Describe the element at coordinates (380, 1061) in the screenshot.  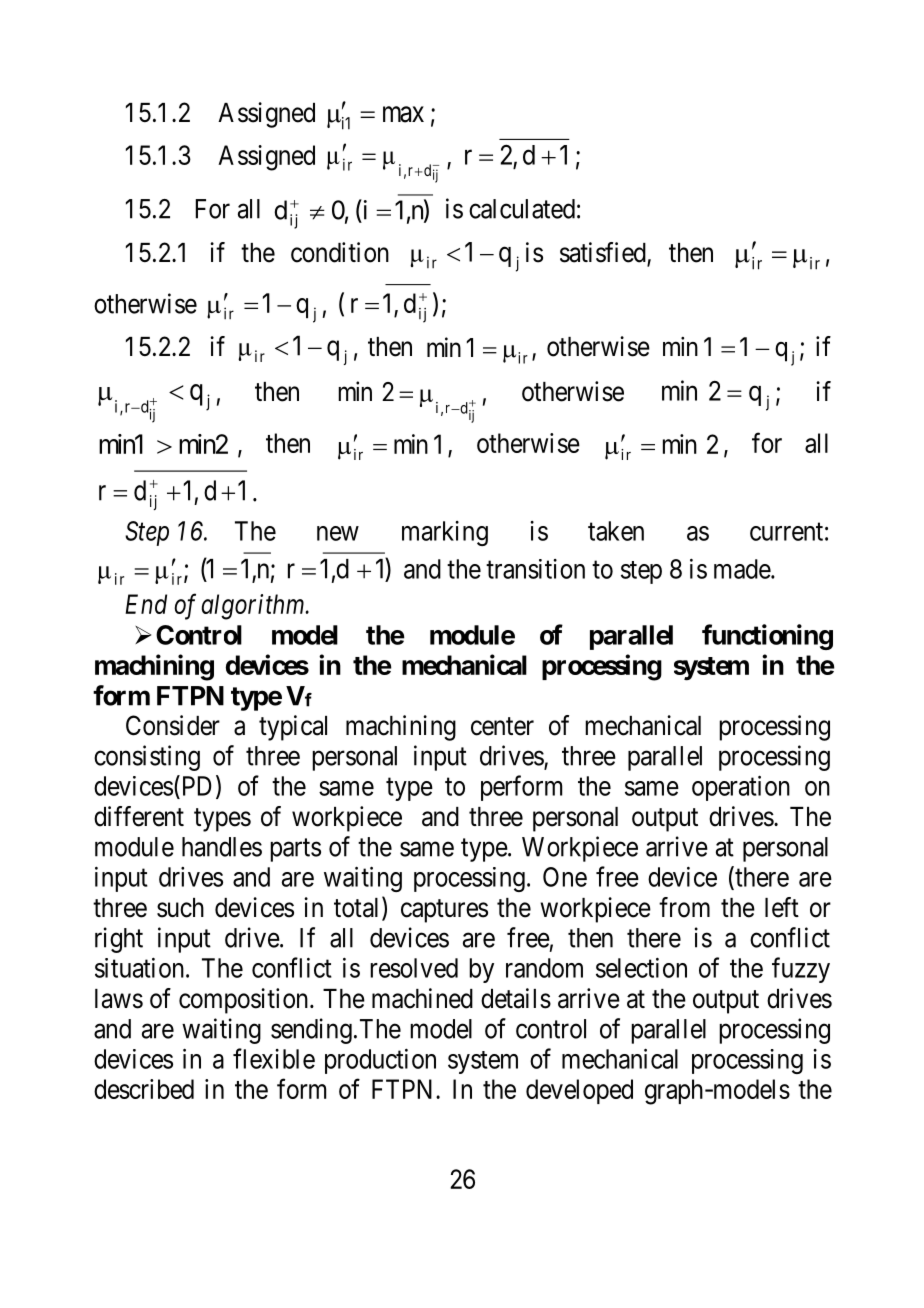
I see `production` at that location.
